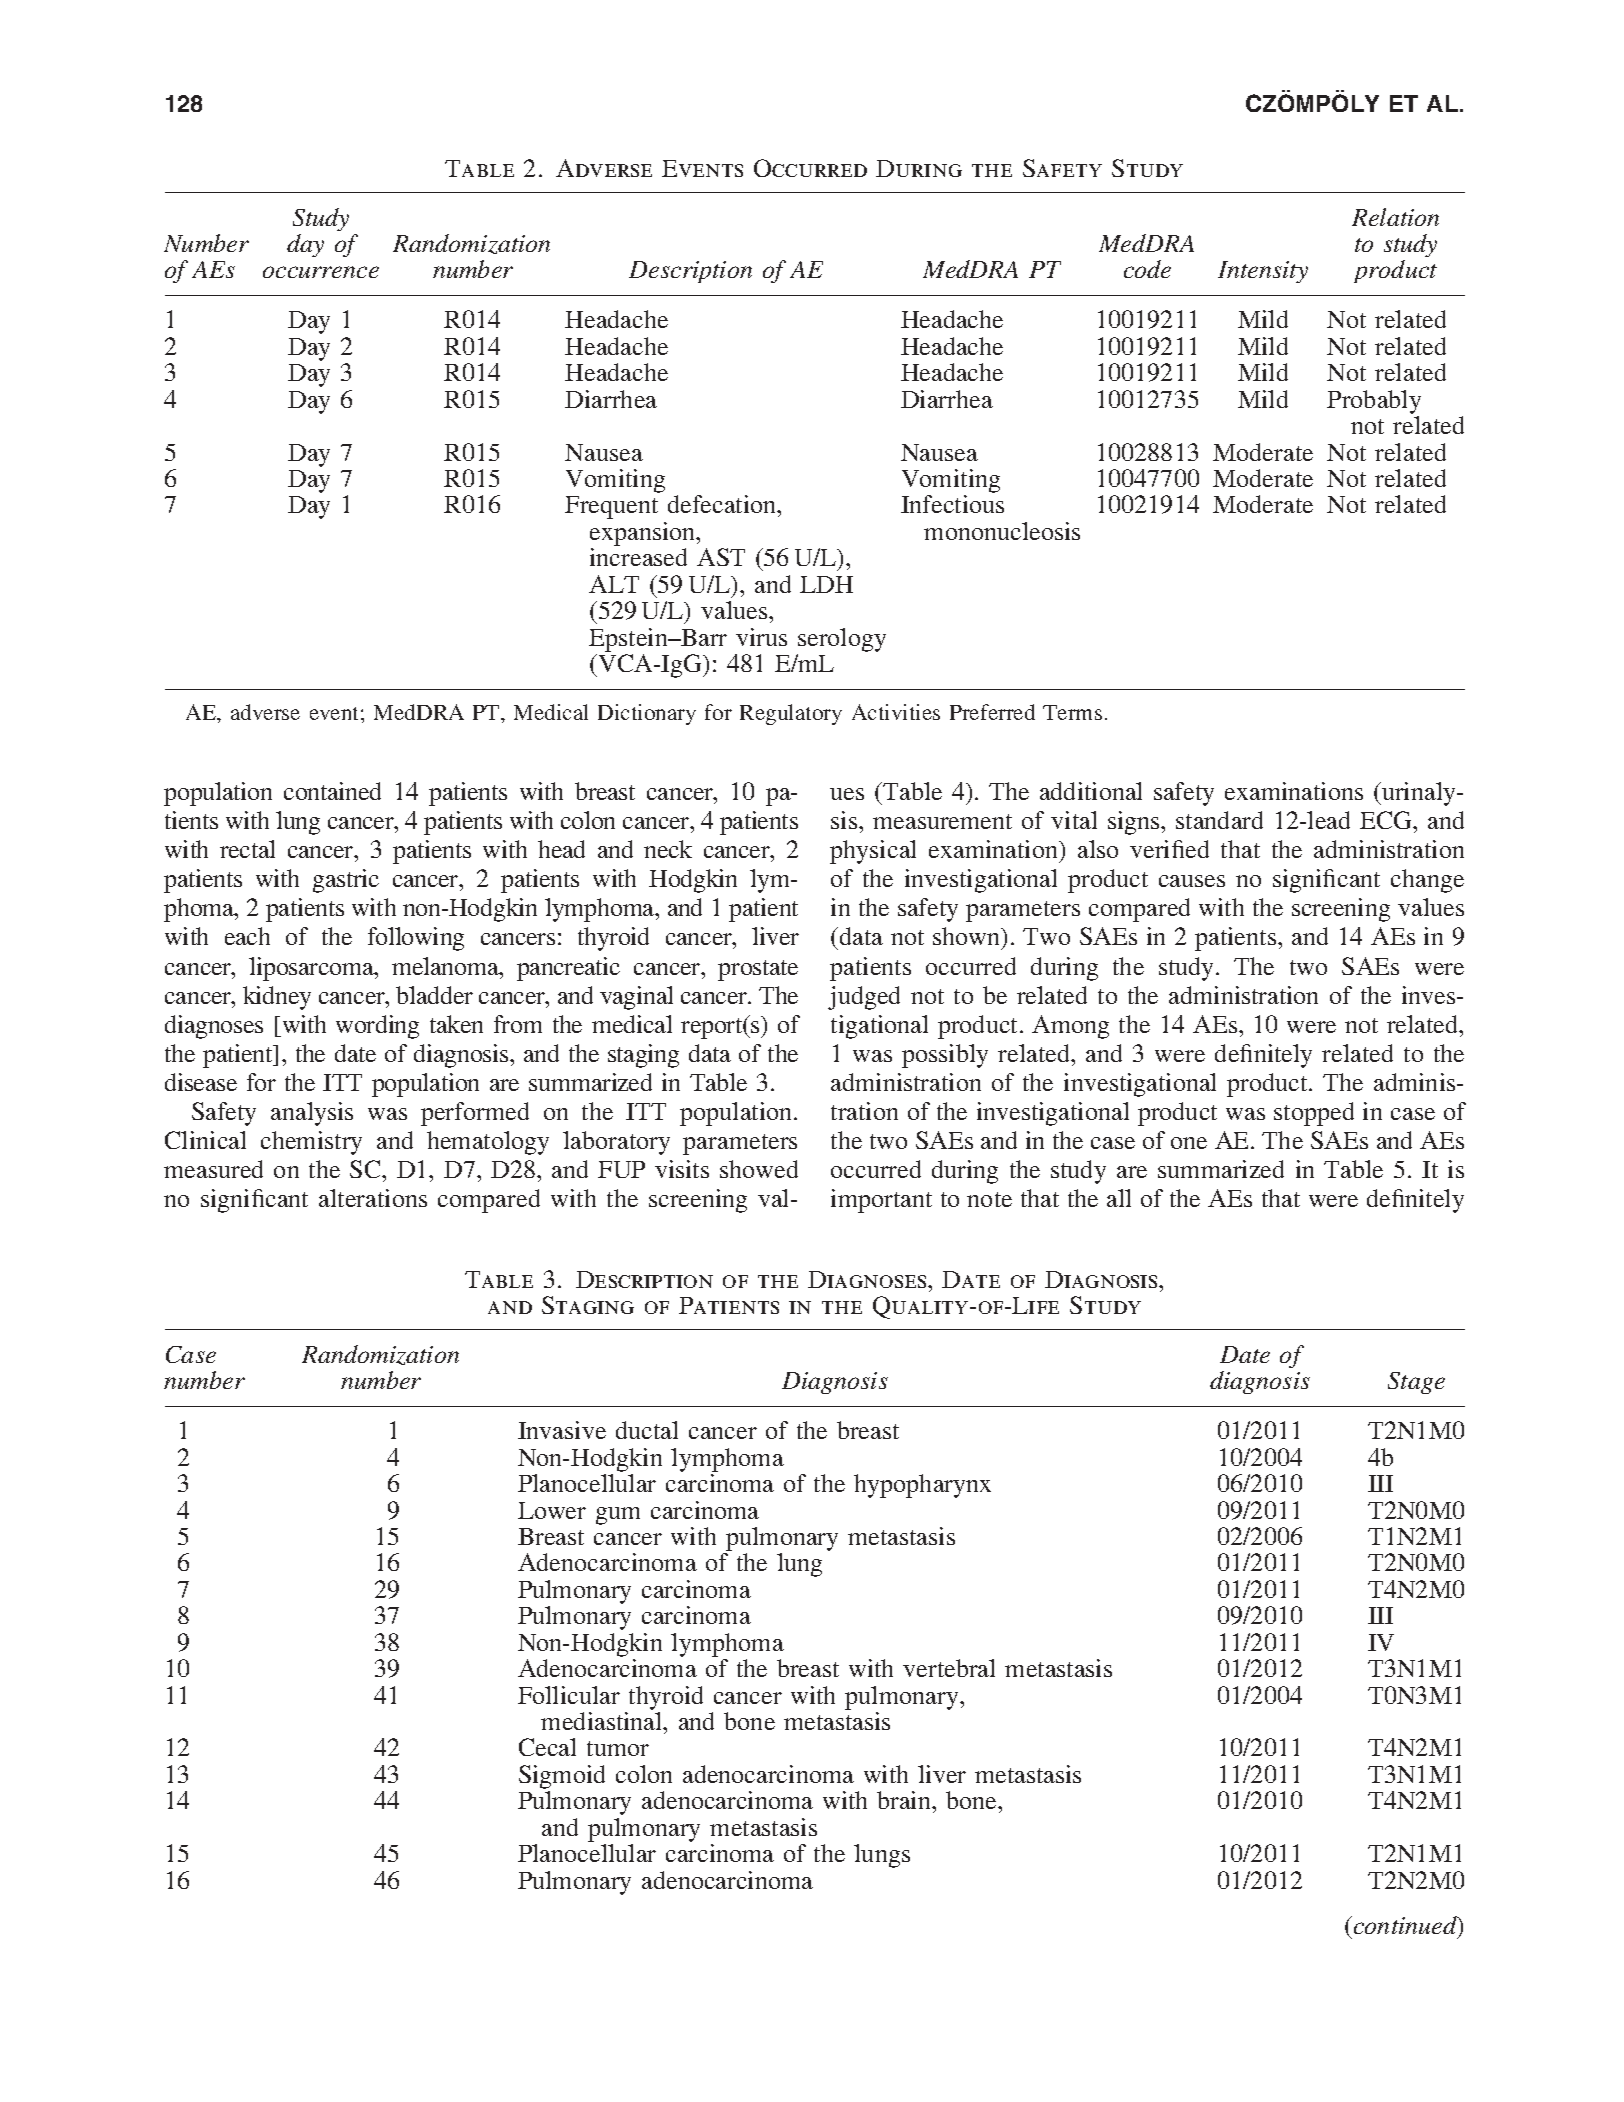 Image resolution: width=1624 pixels, height=2102 pixels. I want to click on physical, so click(873, 852).
